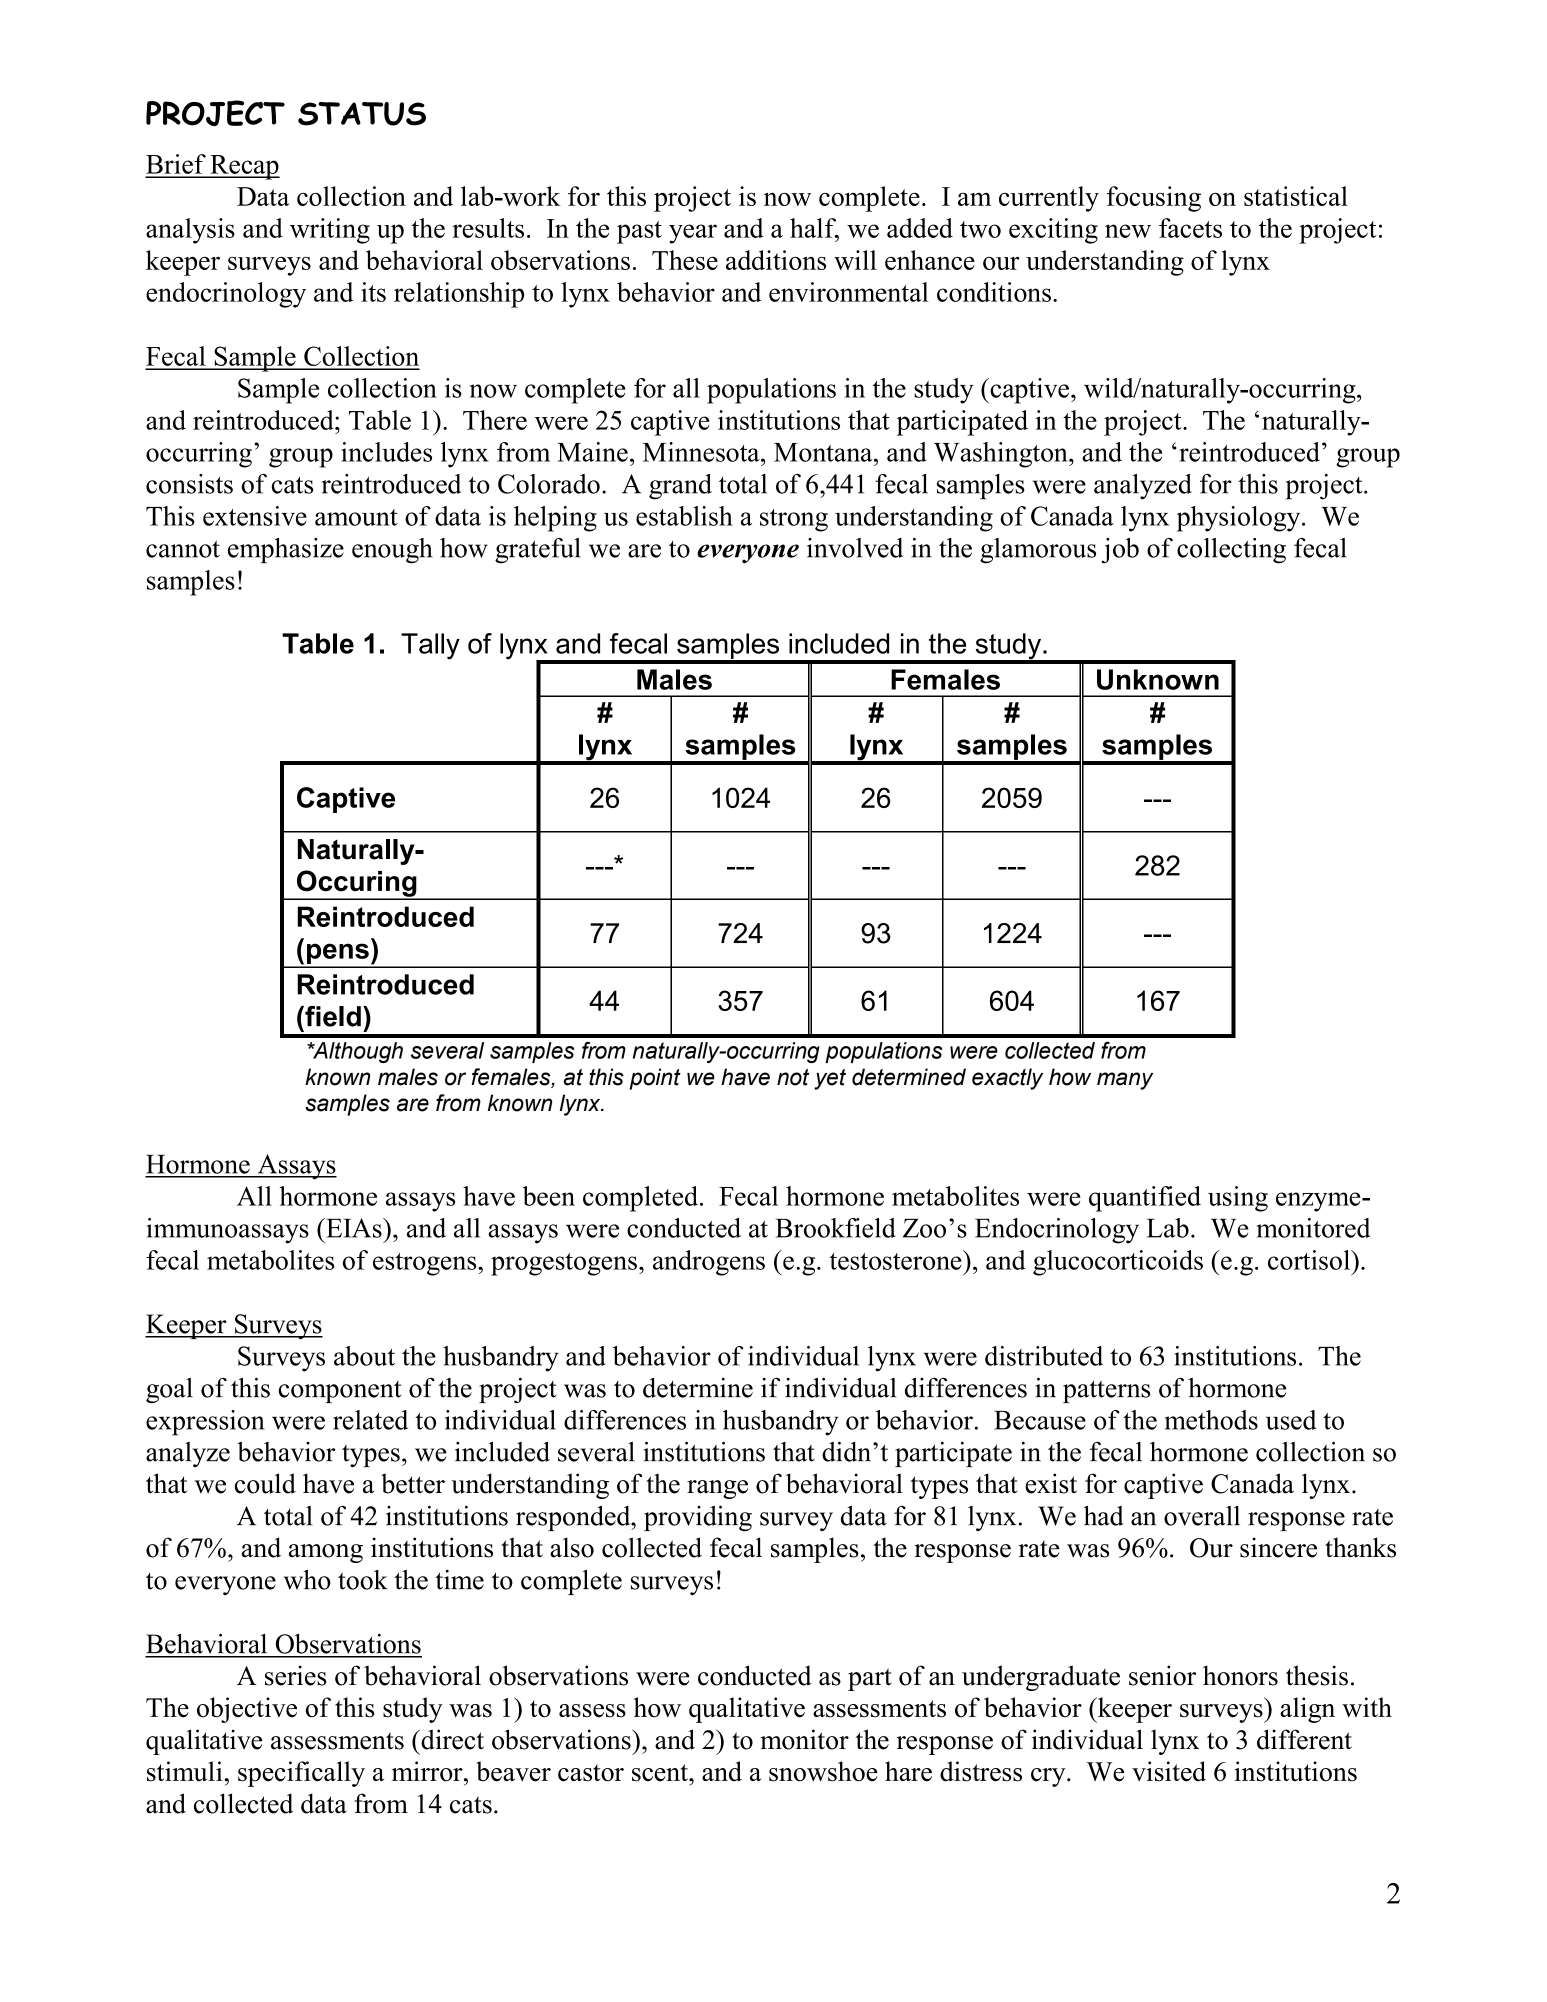 The height and width of the page is (2002, 1547). I want to click on about, so click(364, 1356).
